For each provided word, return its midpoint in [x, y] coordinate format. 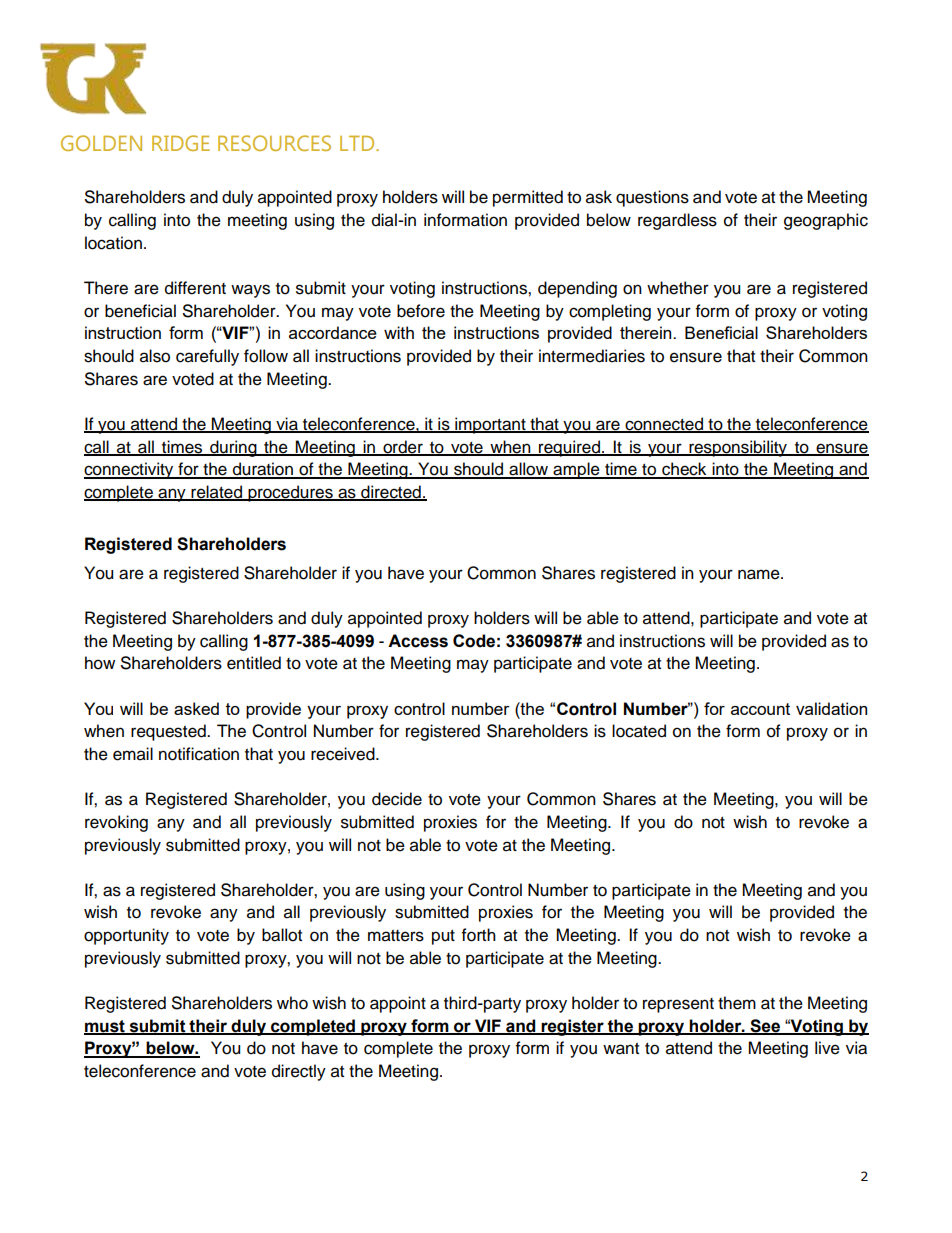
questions [652, 198]
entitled [254, 663]
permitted [528, 198]
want [621, 1049]
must [105, 1027]
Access [418, 641]
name [760, 574]
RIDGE [181, 143]
